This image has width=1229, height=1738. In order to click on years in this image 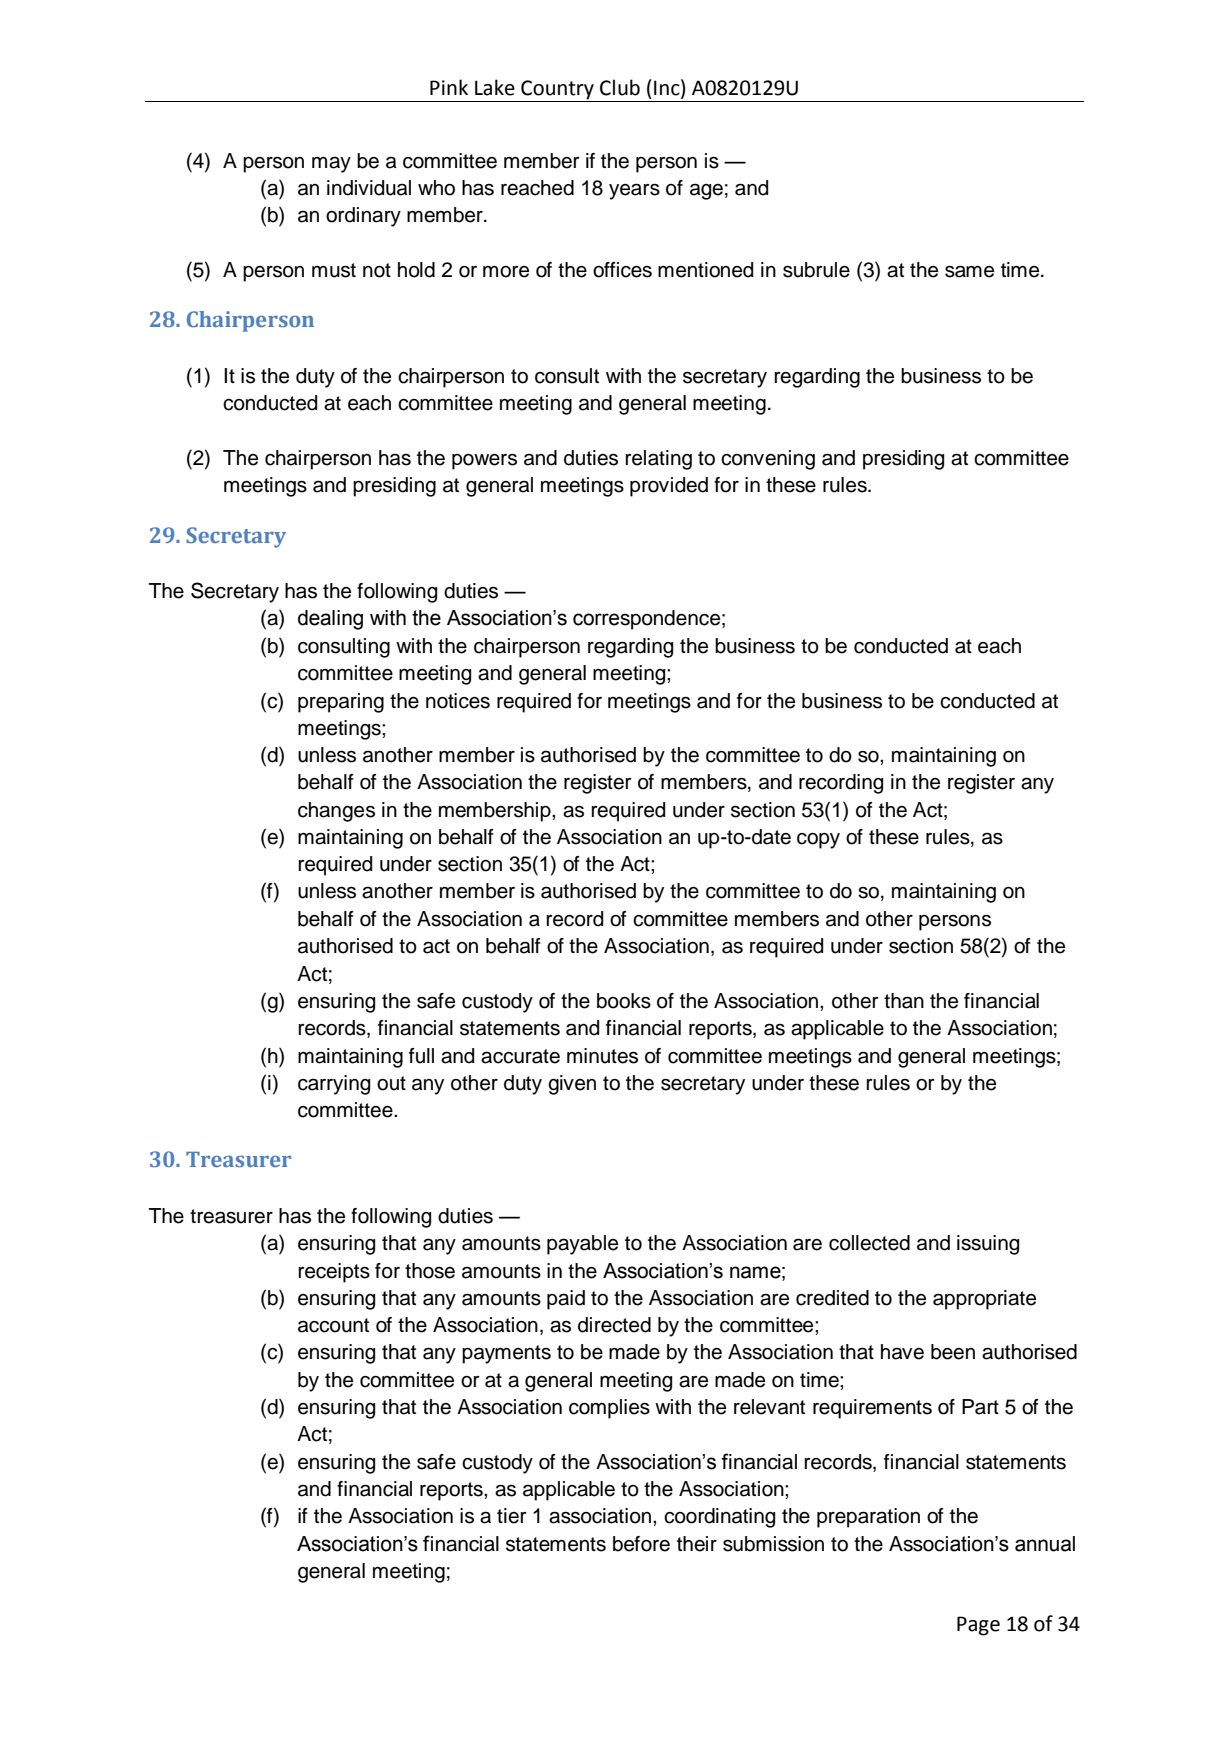, I will do `click(634, 191)`.
